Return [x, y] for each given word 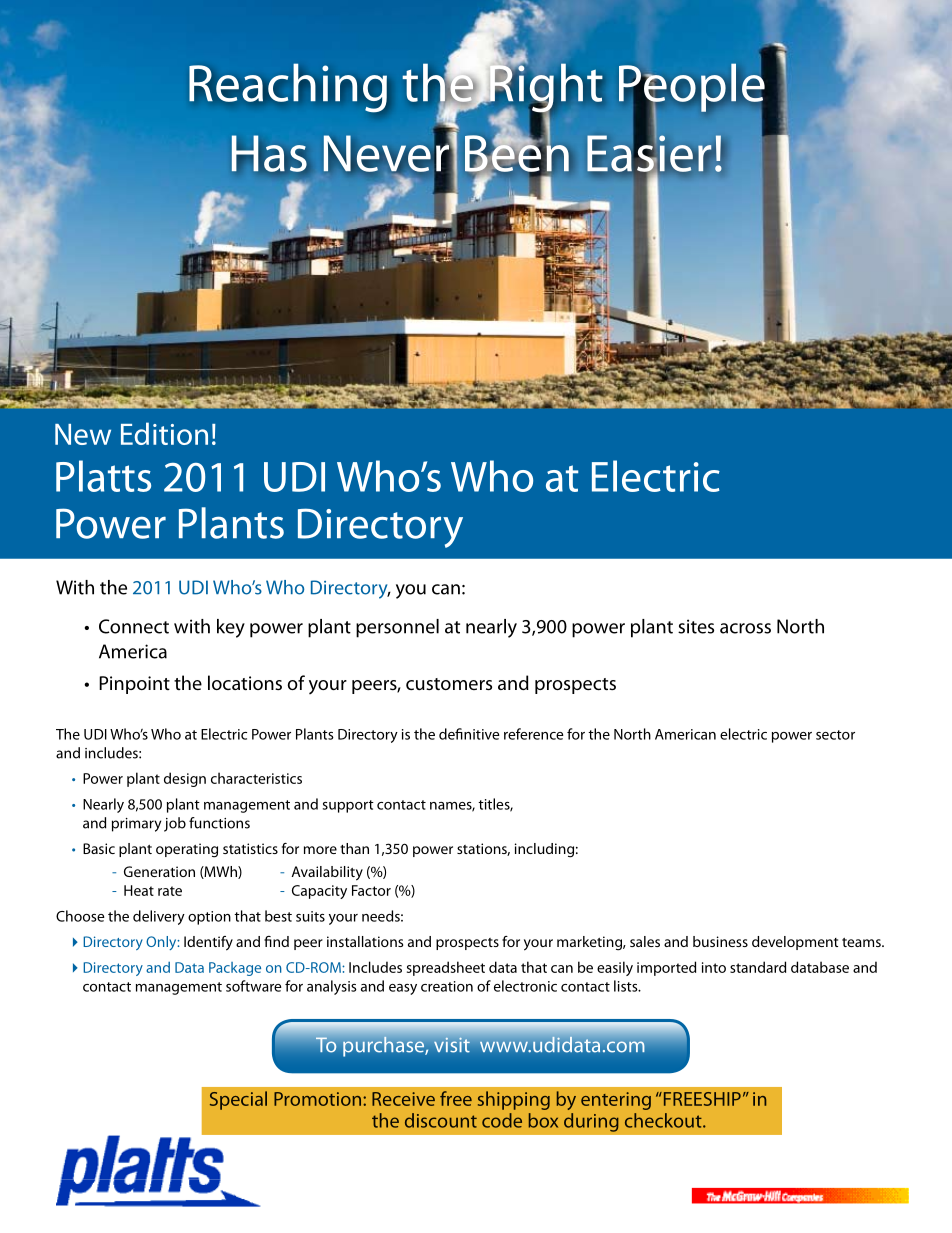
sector [835, 735]
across [745, 628]
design [185, 779]
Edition [164, 433]
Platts [103, 476]
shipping [514, 1100]
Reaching [288, 88]
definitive [469, 734]
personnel [397, 628]
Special [238, 1100]
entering [616, 1101]
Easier [649, 153]
